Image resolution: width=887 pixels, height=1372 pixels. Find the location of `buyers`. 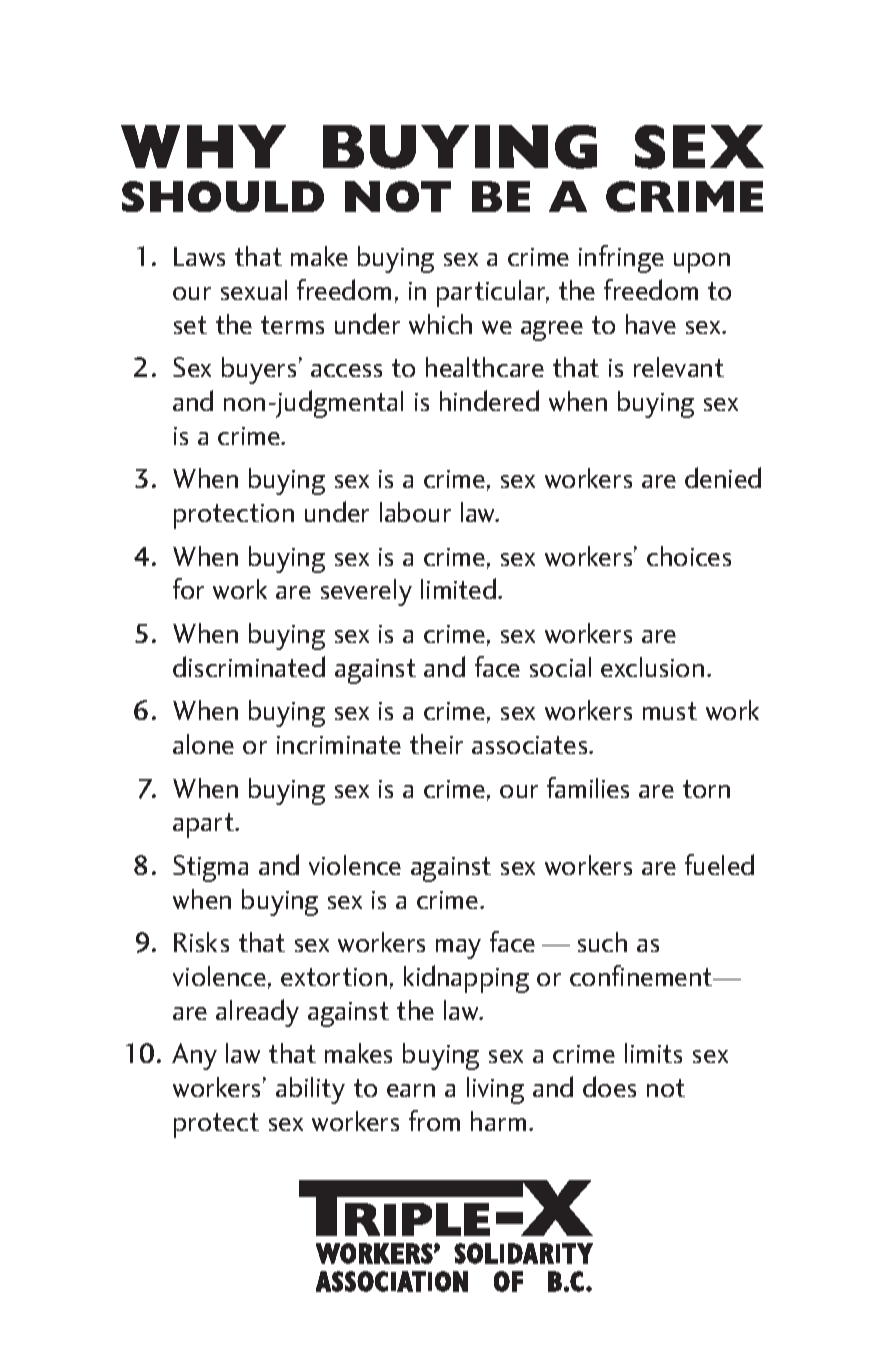

buyers is located at coordinates (259, 370).
